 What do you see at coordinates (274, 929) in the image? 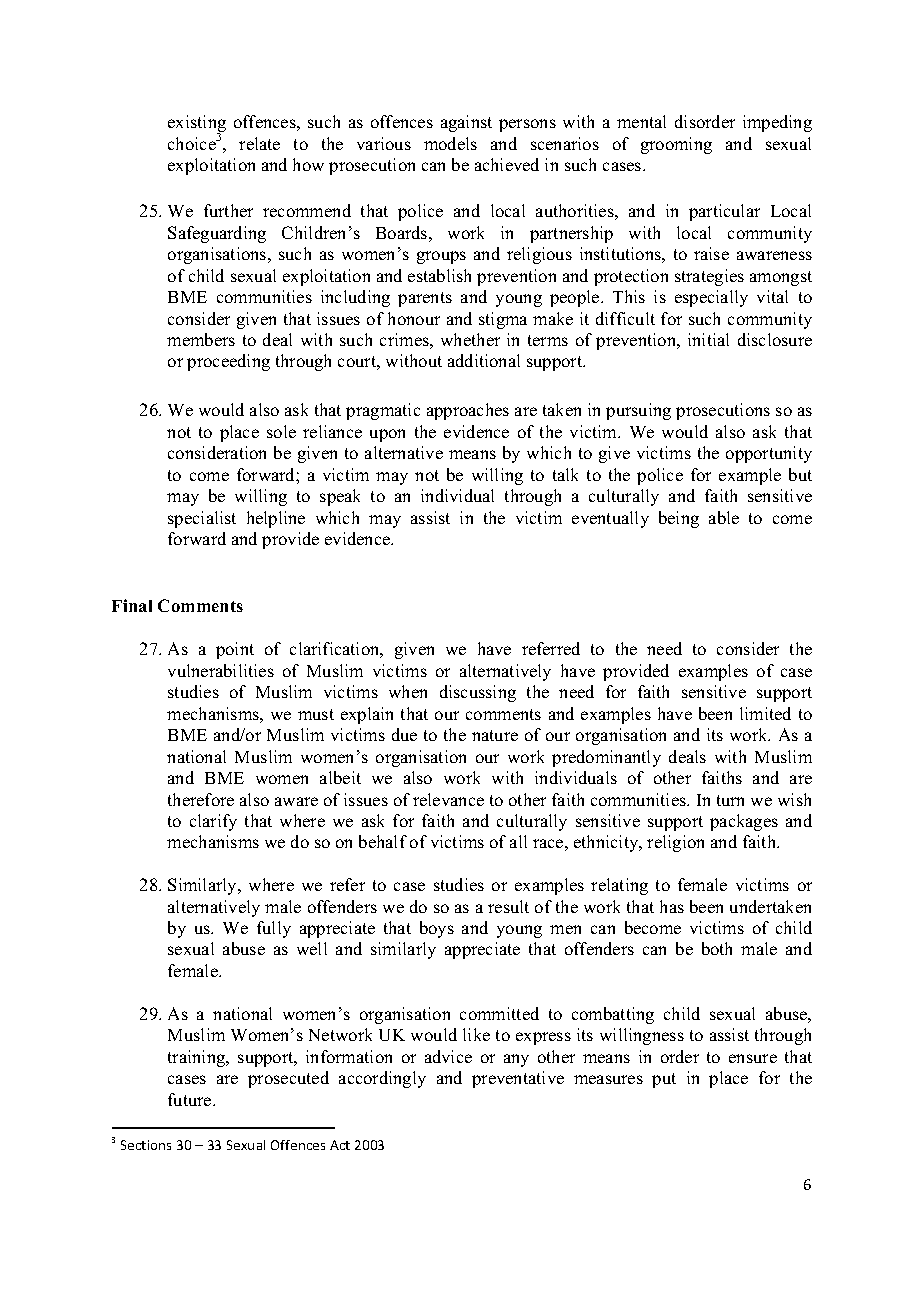
I see `fully` at bounding box center [274, 929].
